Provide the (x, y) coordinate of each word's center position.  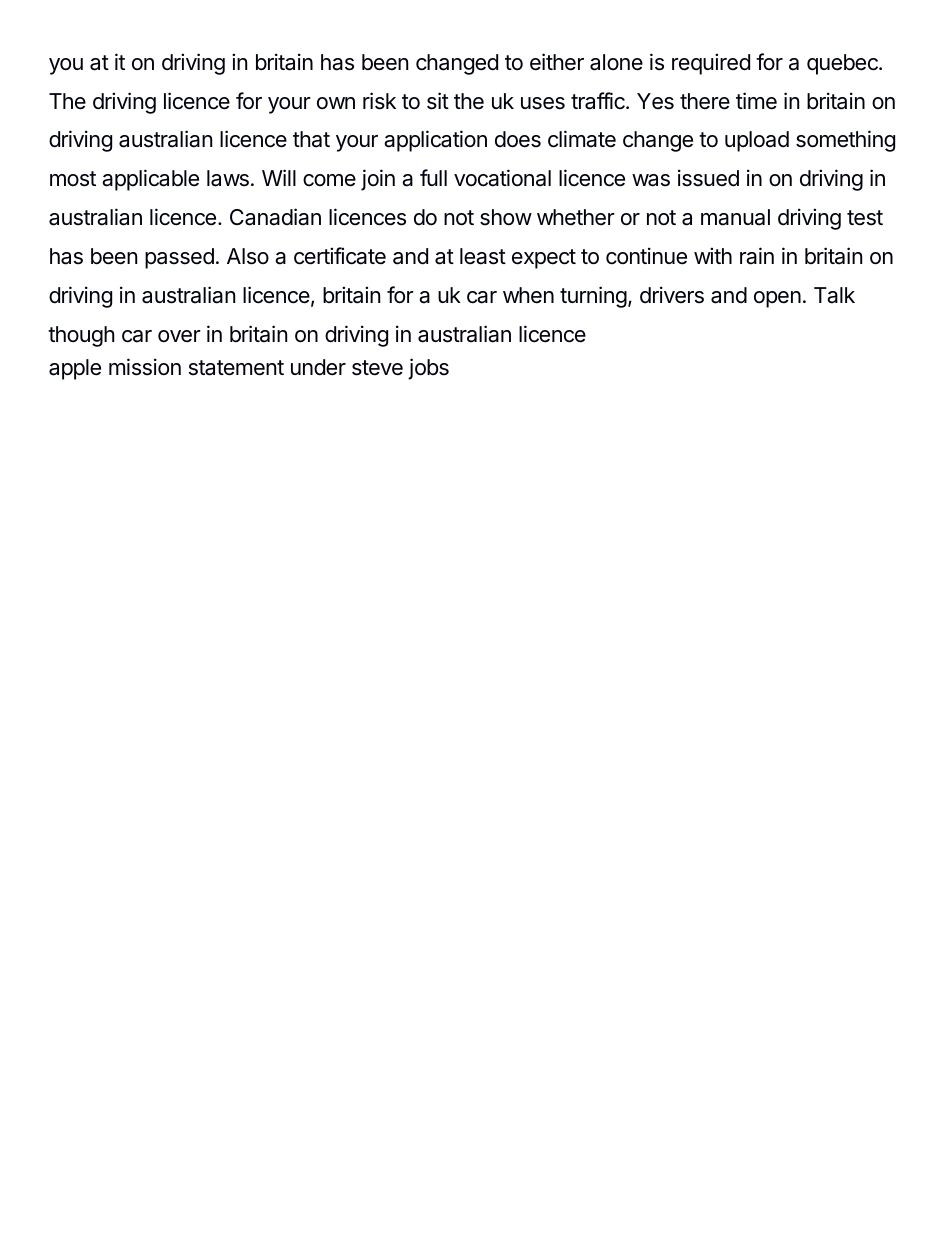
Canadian (275, 217)
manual (735, 217)
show (506, 217)
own (336, 103)
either (557, 62)
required (711, 64)
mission (145, 367)
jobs (428, 369)
